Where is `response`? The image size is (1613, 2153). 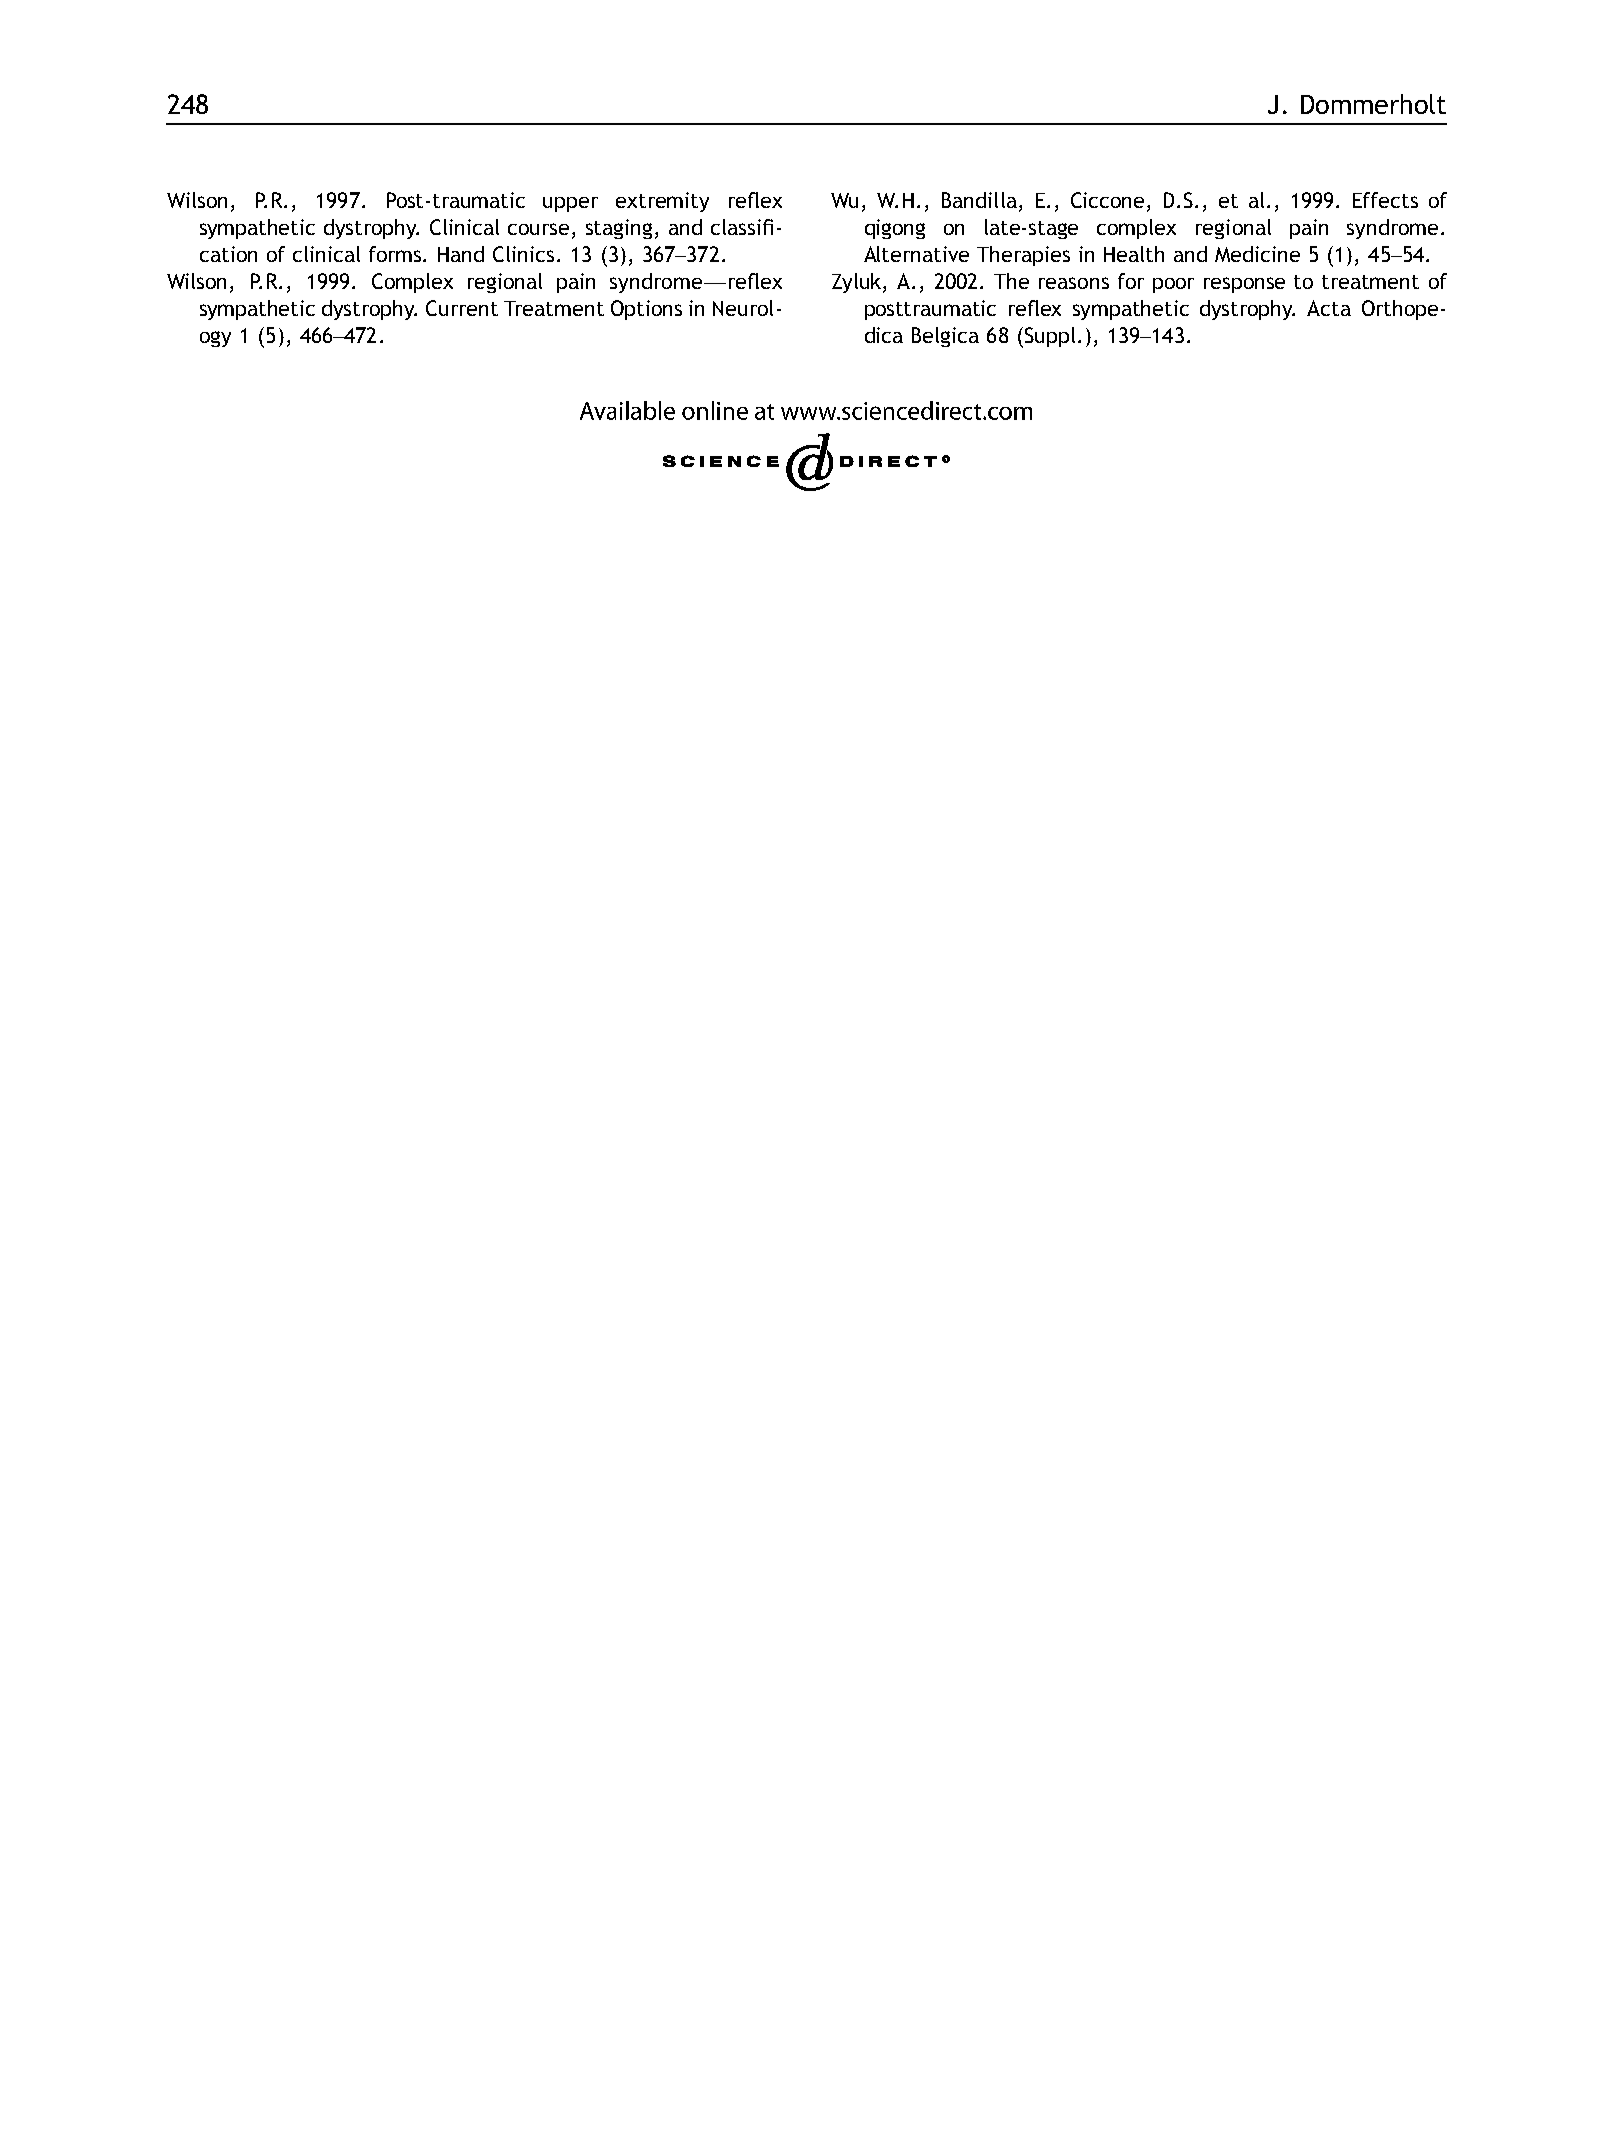
response is located at coordinates (1244, 285).
